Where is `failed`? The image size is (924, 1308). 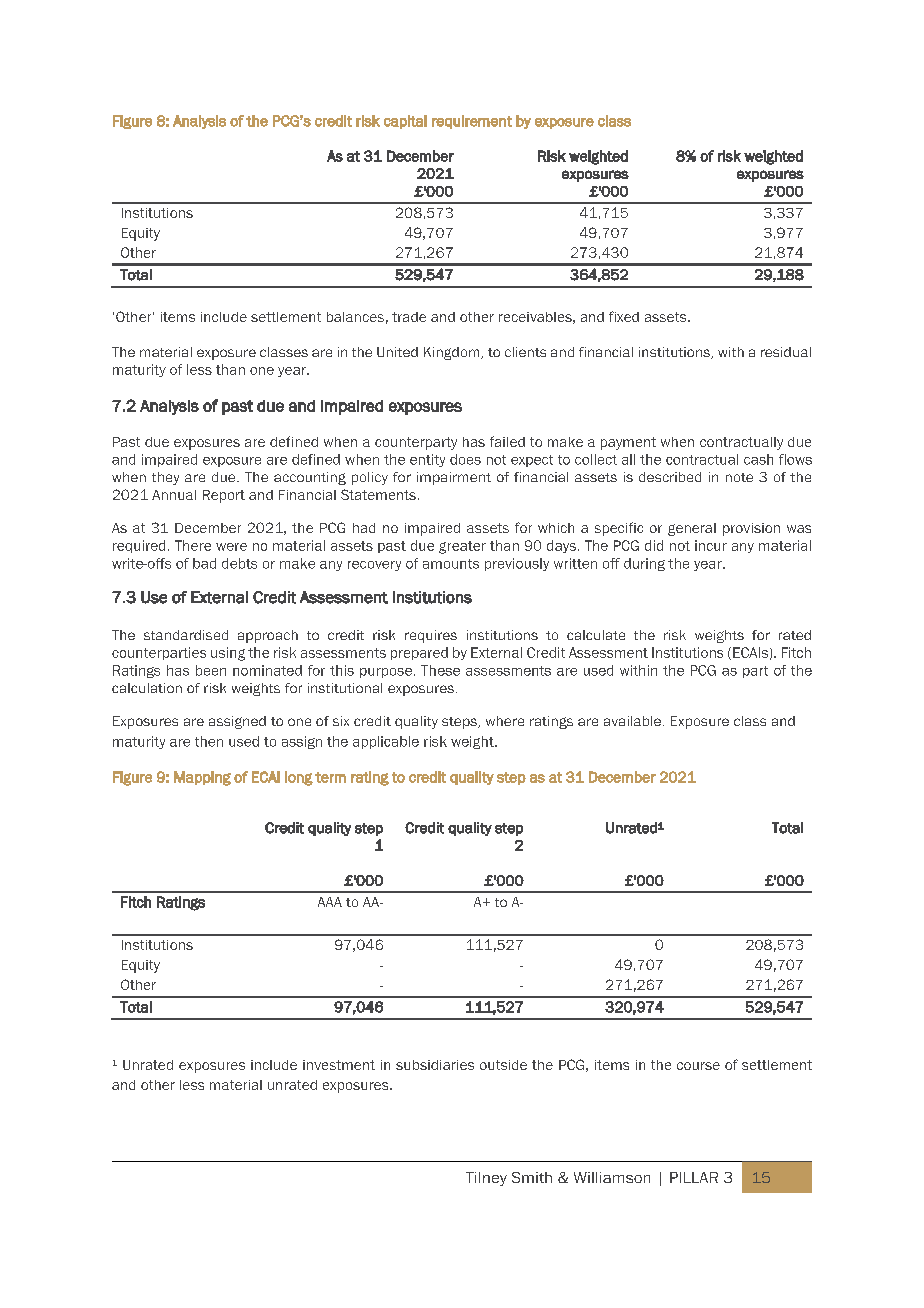 failed is located at coordinates (507, 441).
